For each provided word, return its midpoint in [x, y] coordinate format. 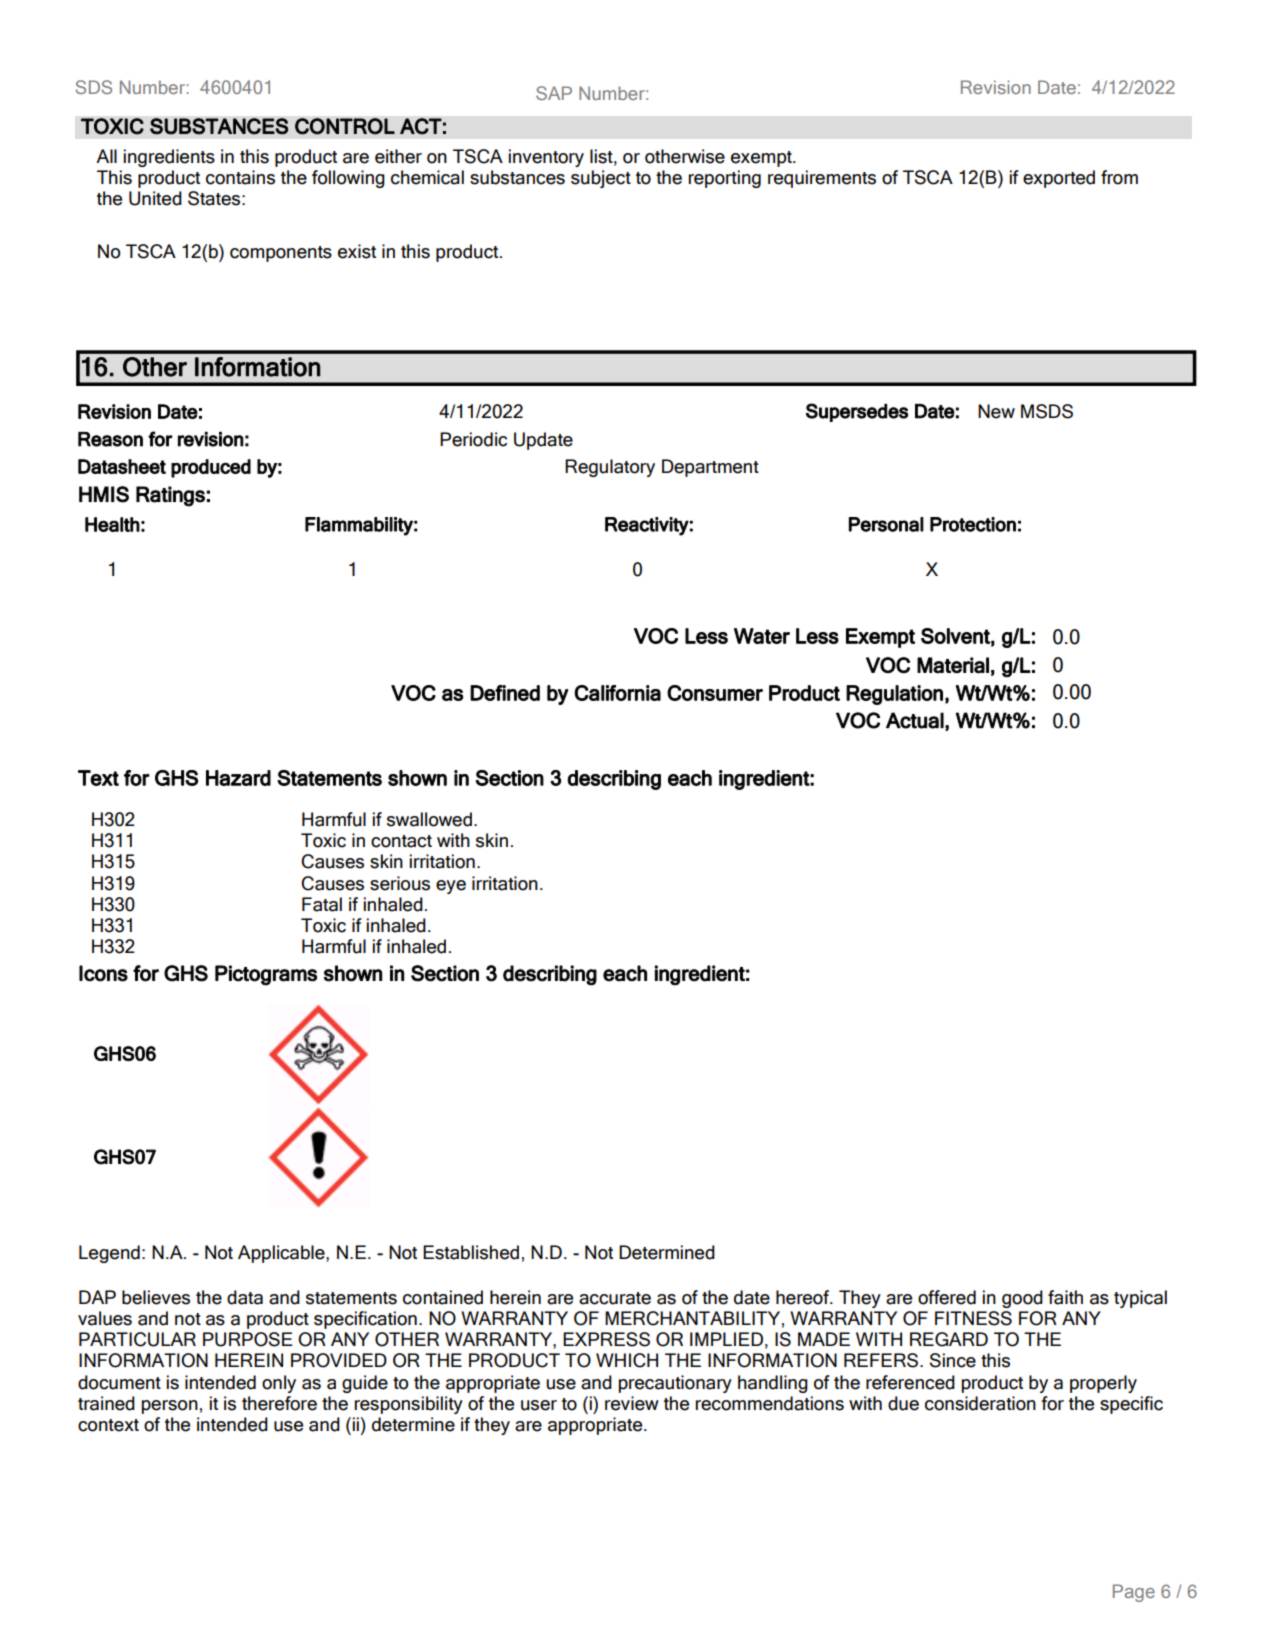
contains [240, 177]
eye [451, 887]
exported [1059, 179]
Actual [915, 720]
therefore [279, 1403]
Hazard [238, 778]
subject [601, 179]
